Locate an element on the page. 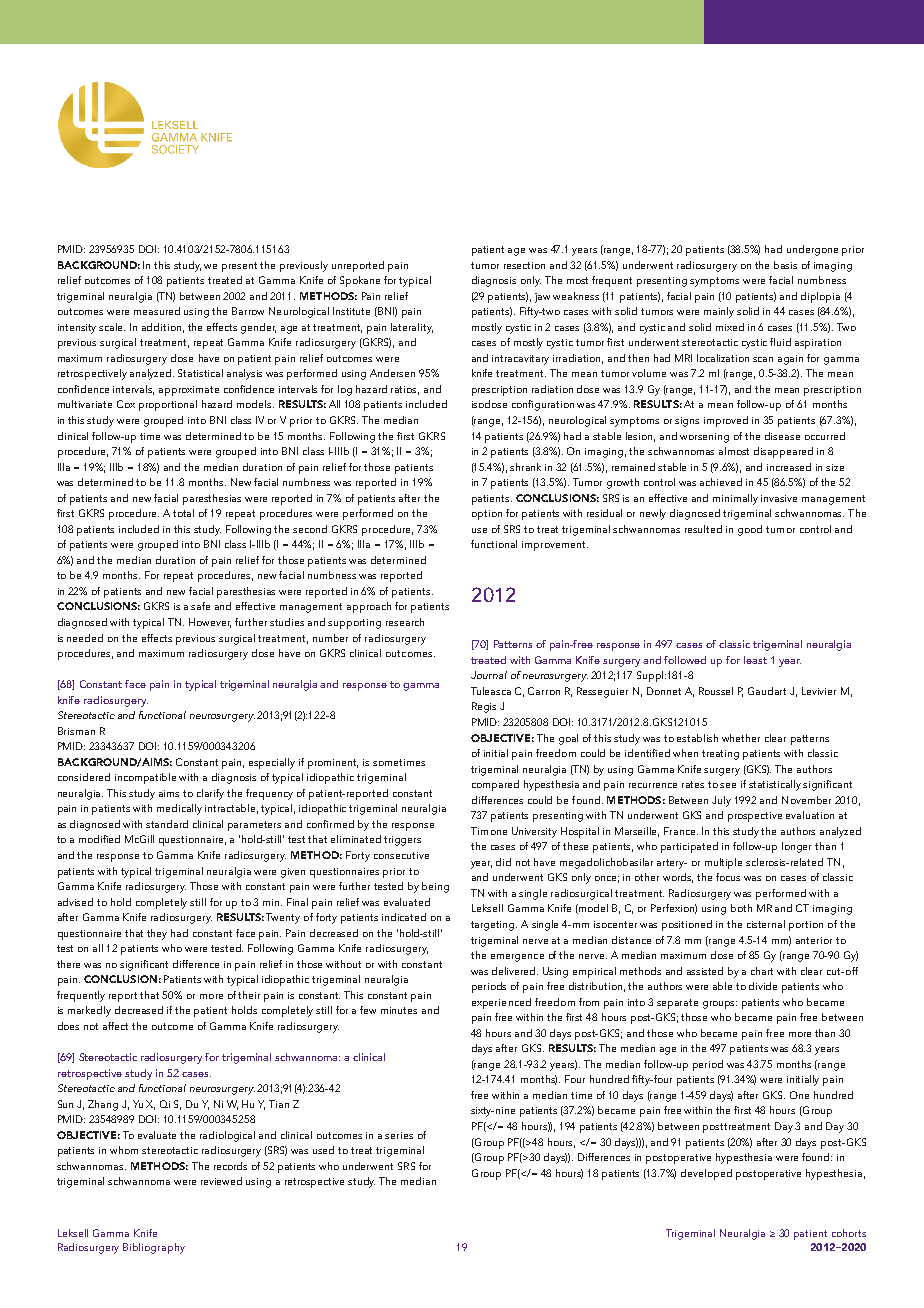  incompatible is located at coordinates (145, 778).
